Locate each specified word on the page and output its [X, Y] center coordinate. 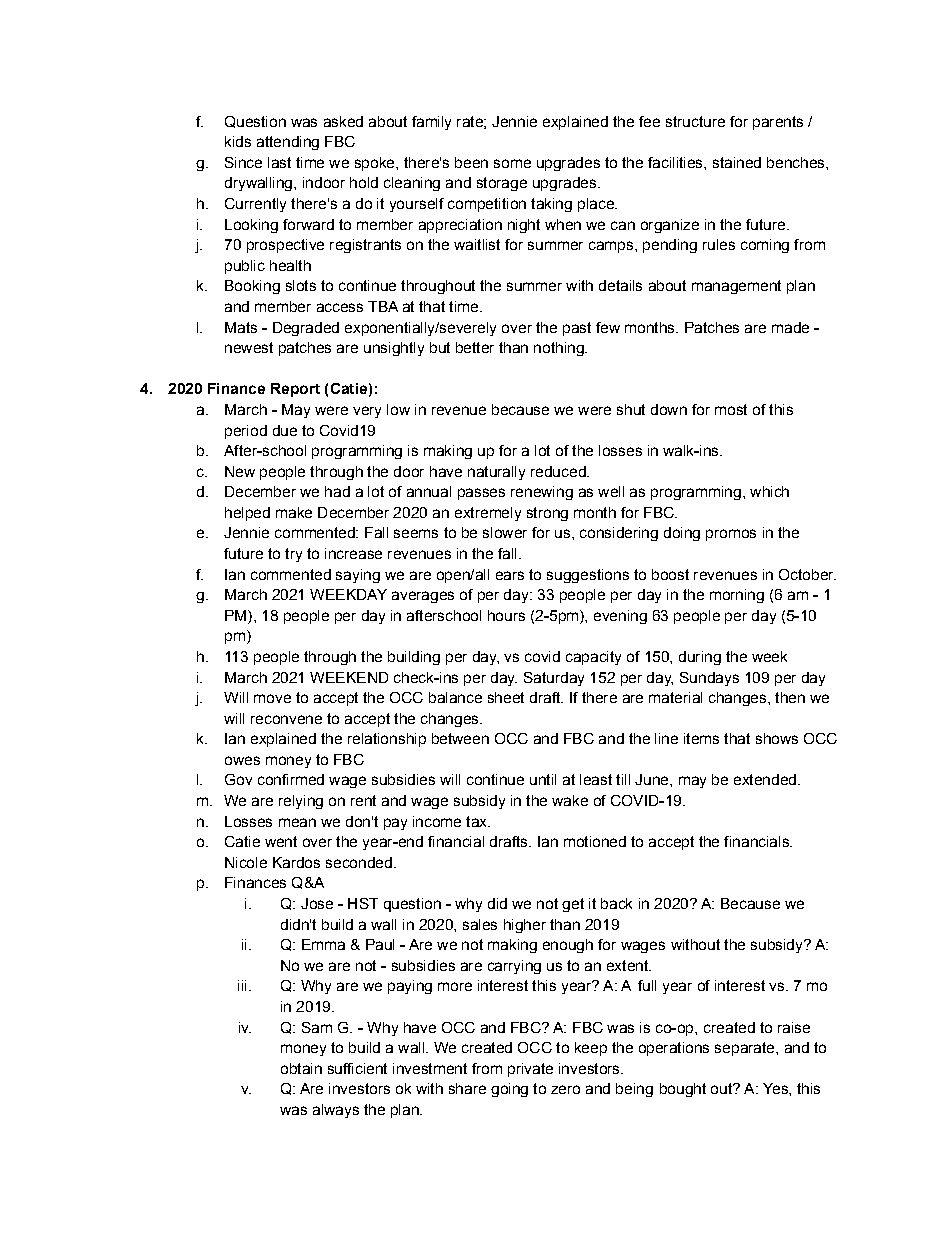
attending [288, 143]
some [512, 163]
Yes [776, 1088]
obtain [301, 1068]
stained [737, 162]
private [530, 1070]
